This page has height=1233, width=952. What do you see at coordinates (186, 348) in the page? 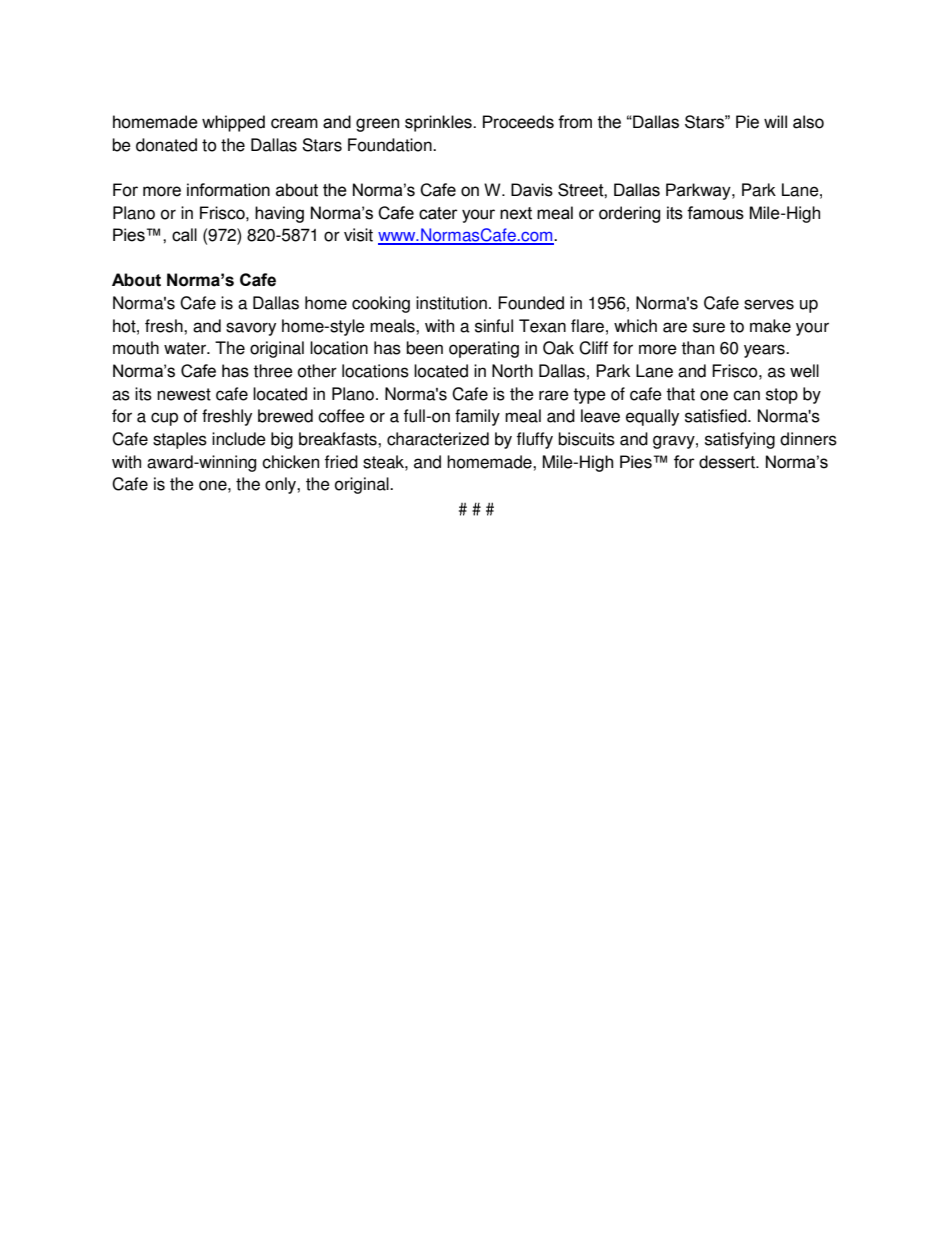
I see `water` at bounding box center [186, 348].
